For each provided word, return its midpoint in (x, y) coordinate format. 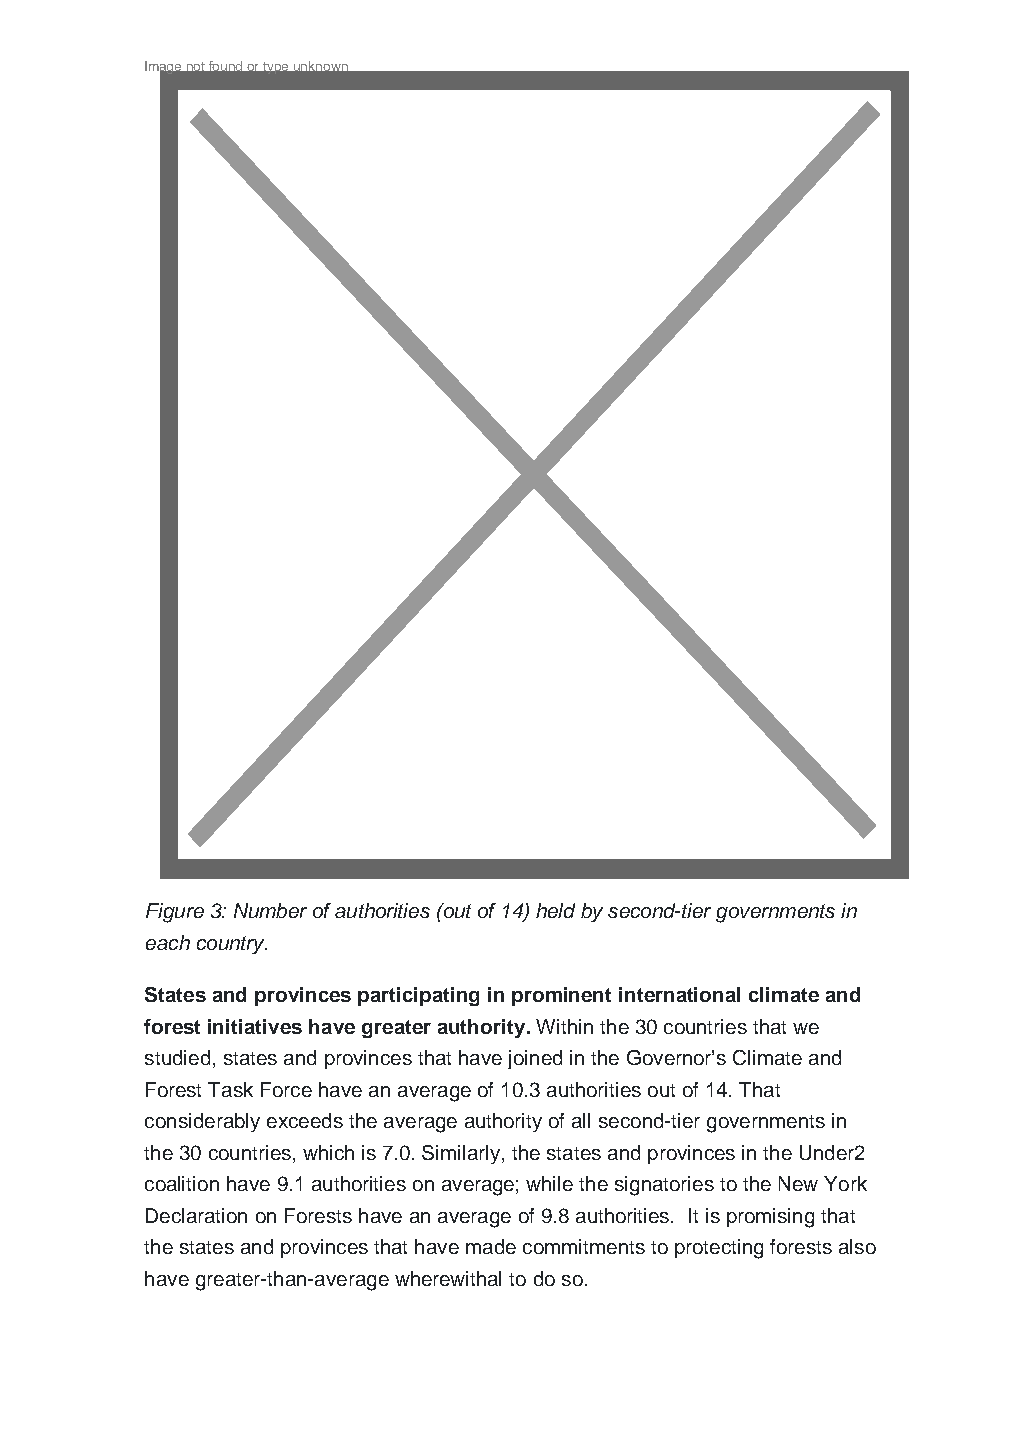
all (581, 1120)
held (555, 910)
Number (270, 910)
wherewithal (448, 1278)
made (491, 1246)
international (679, 994)
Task (230, 1089)
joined (535, 1059)
